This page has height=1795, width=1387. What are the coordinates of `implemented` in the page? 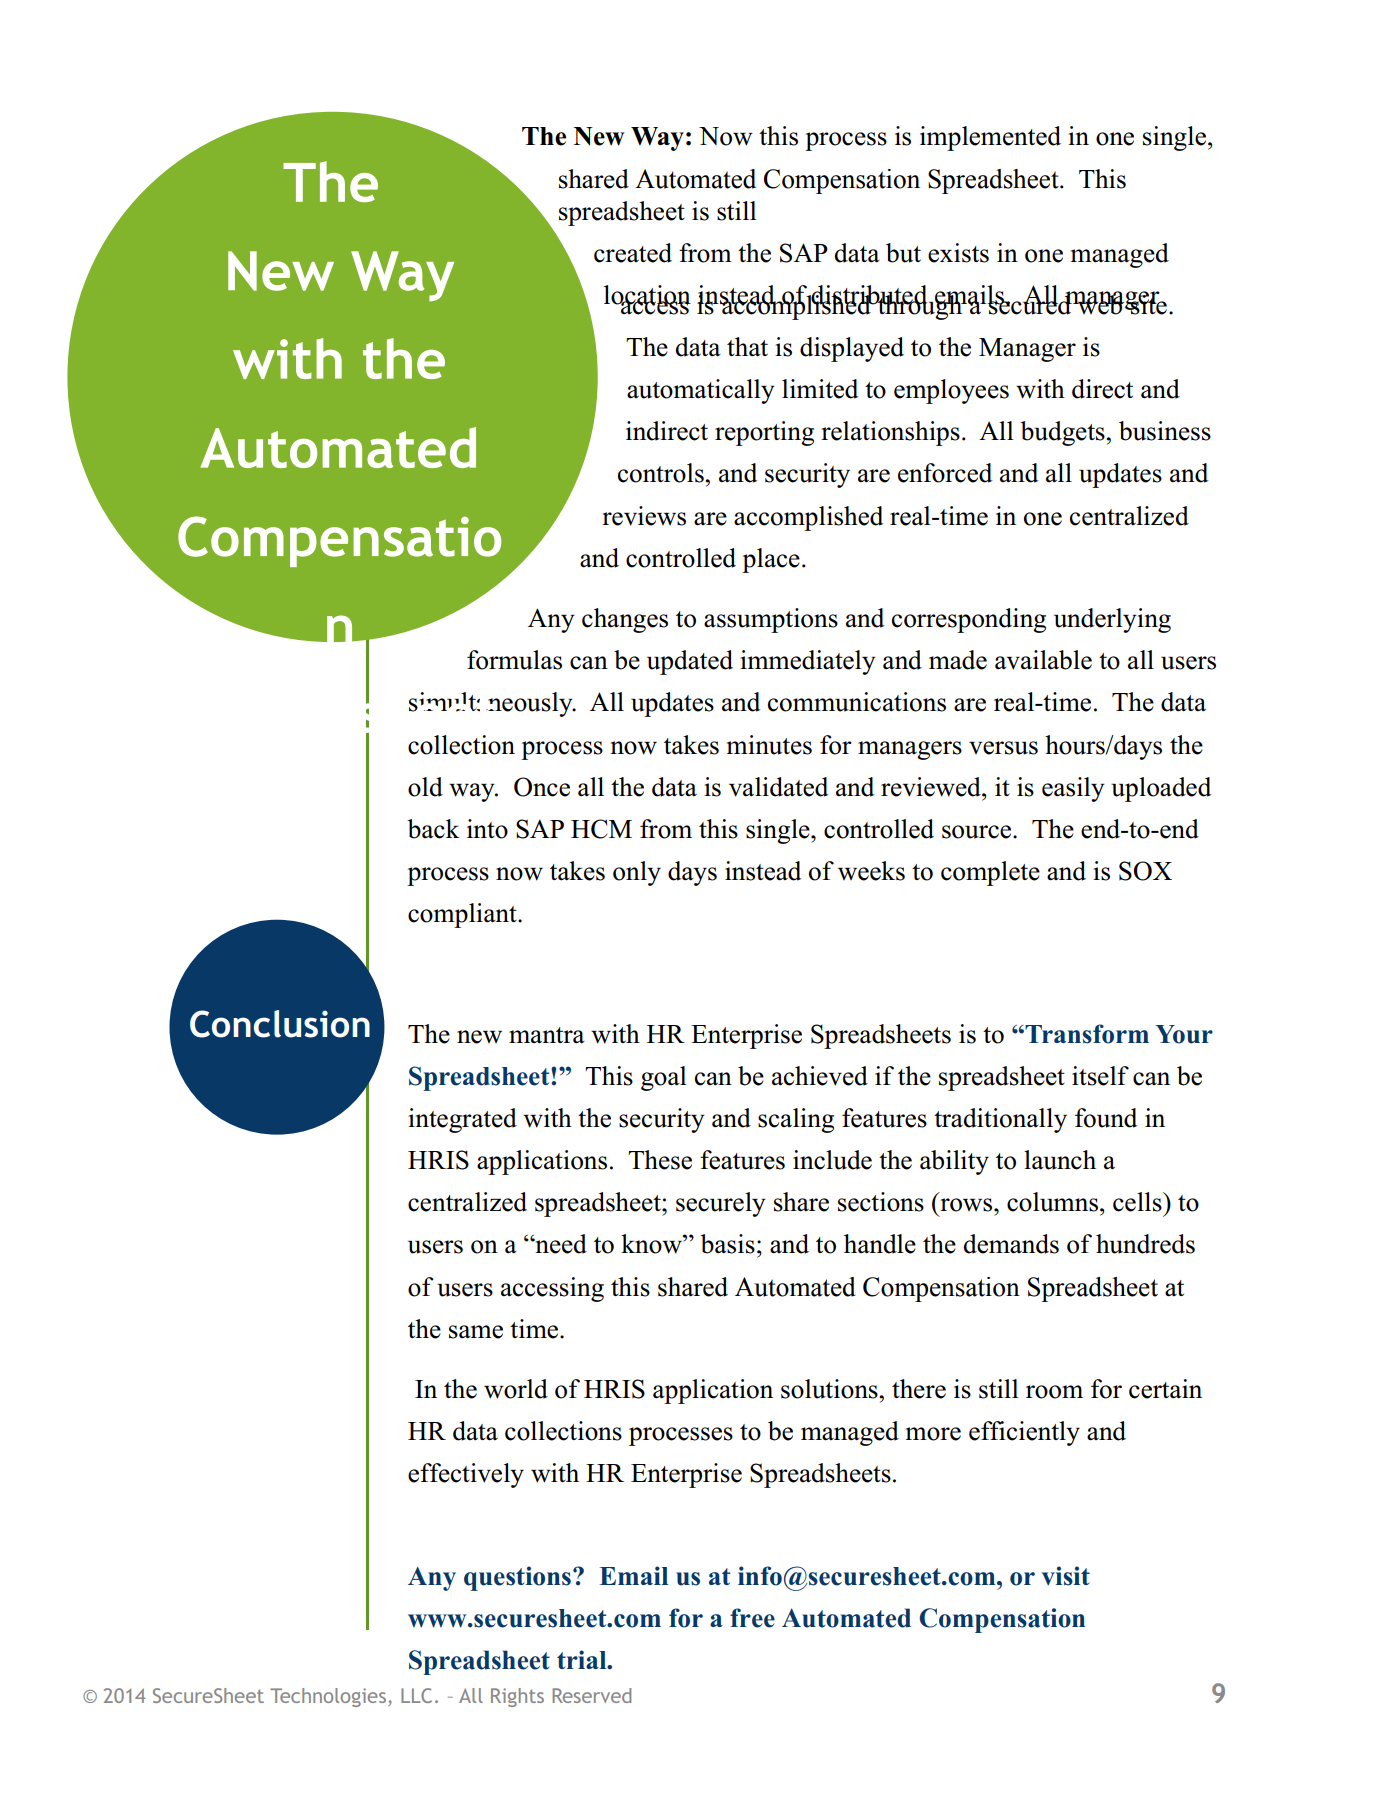 It's located at (990, 138).
